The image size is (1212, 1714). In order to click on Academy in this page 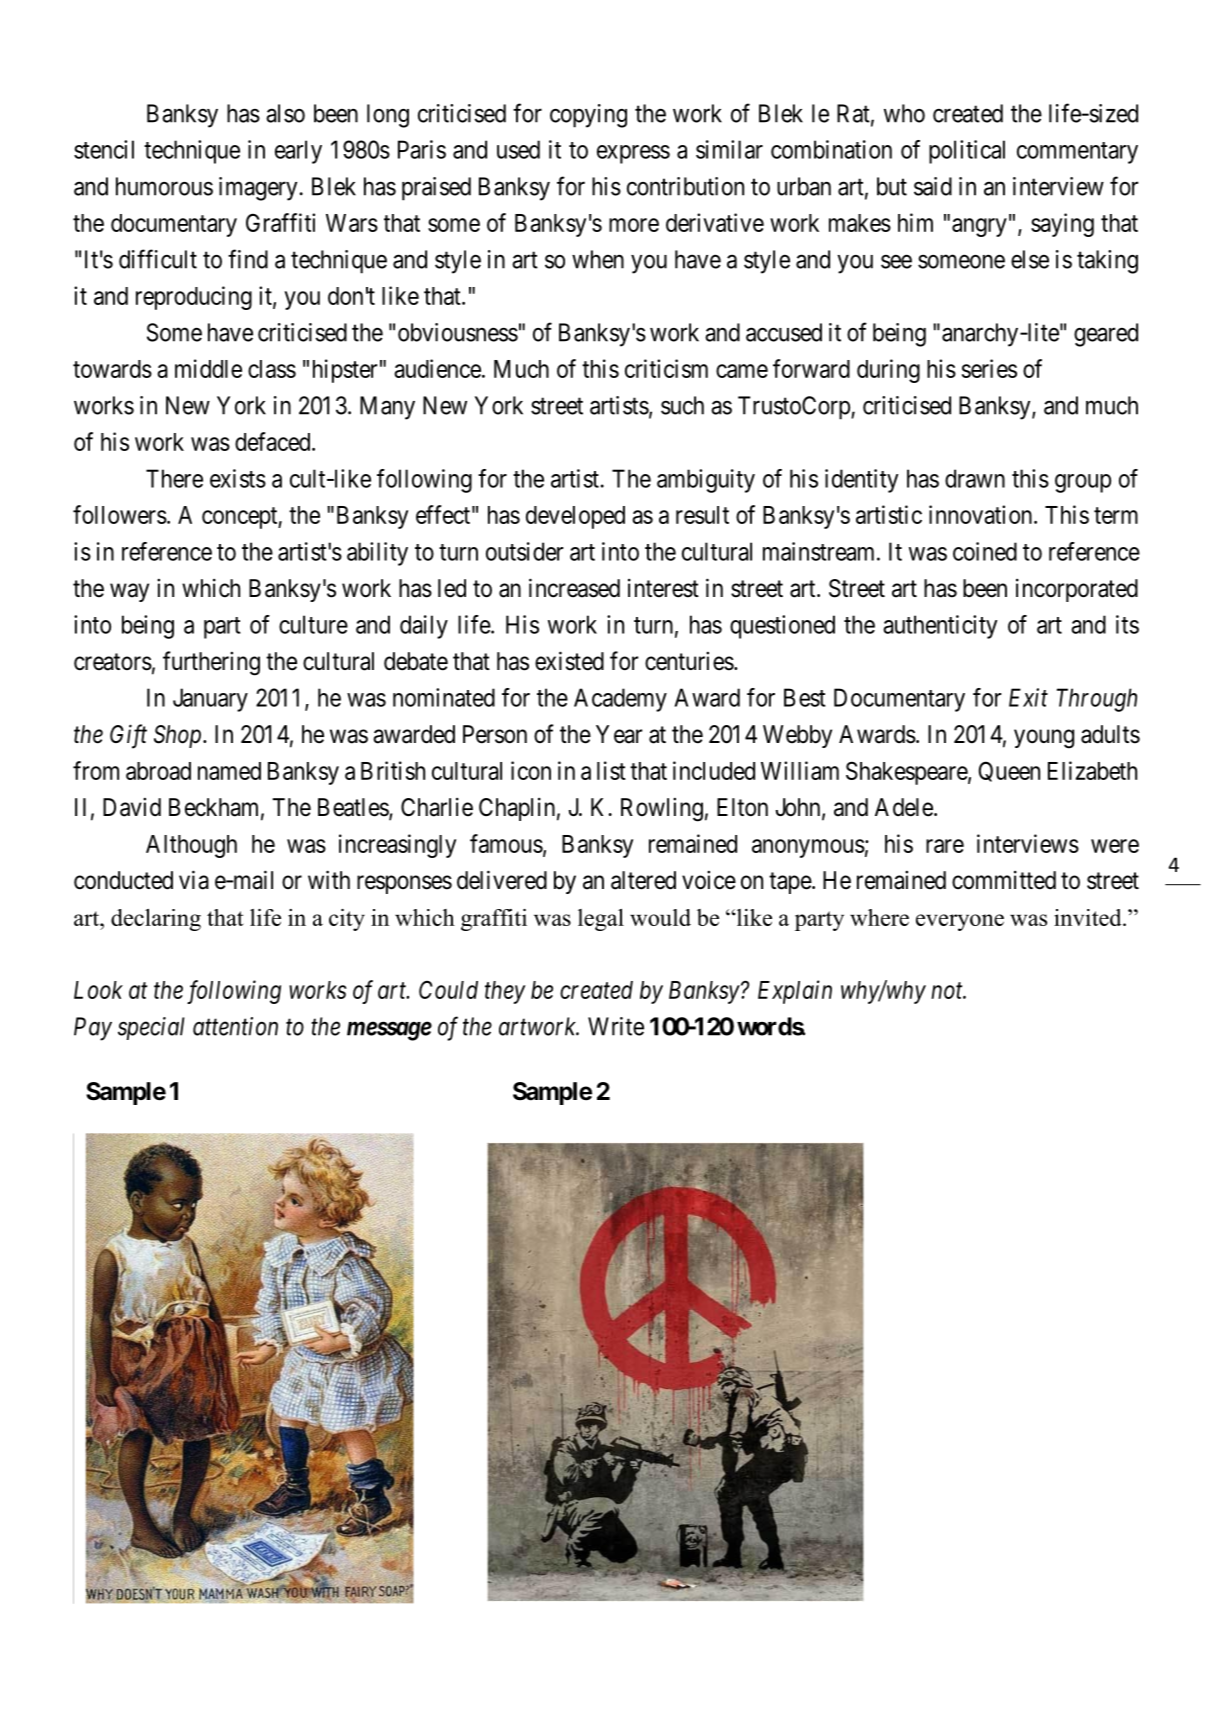, I will do `click(620, 700)`.
